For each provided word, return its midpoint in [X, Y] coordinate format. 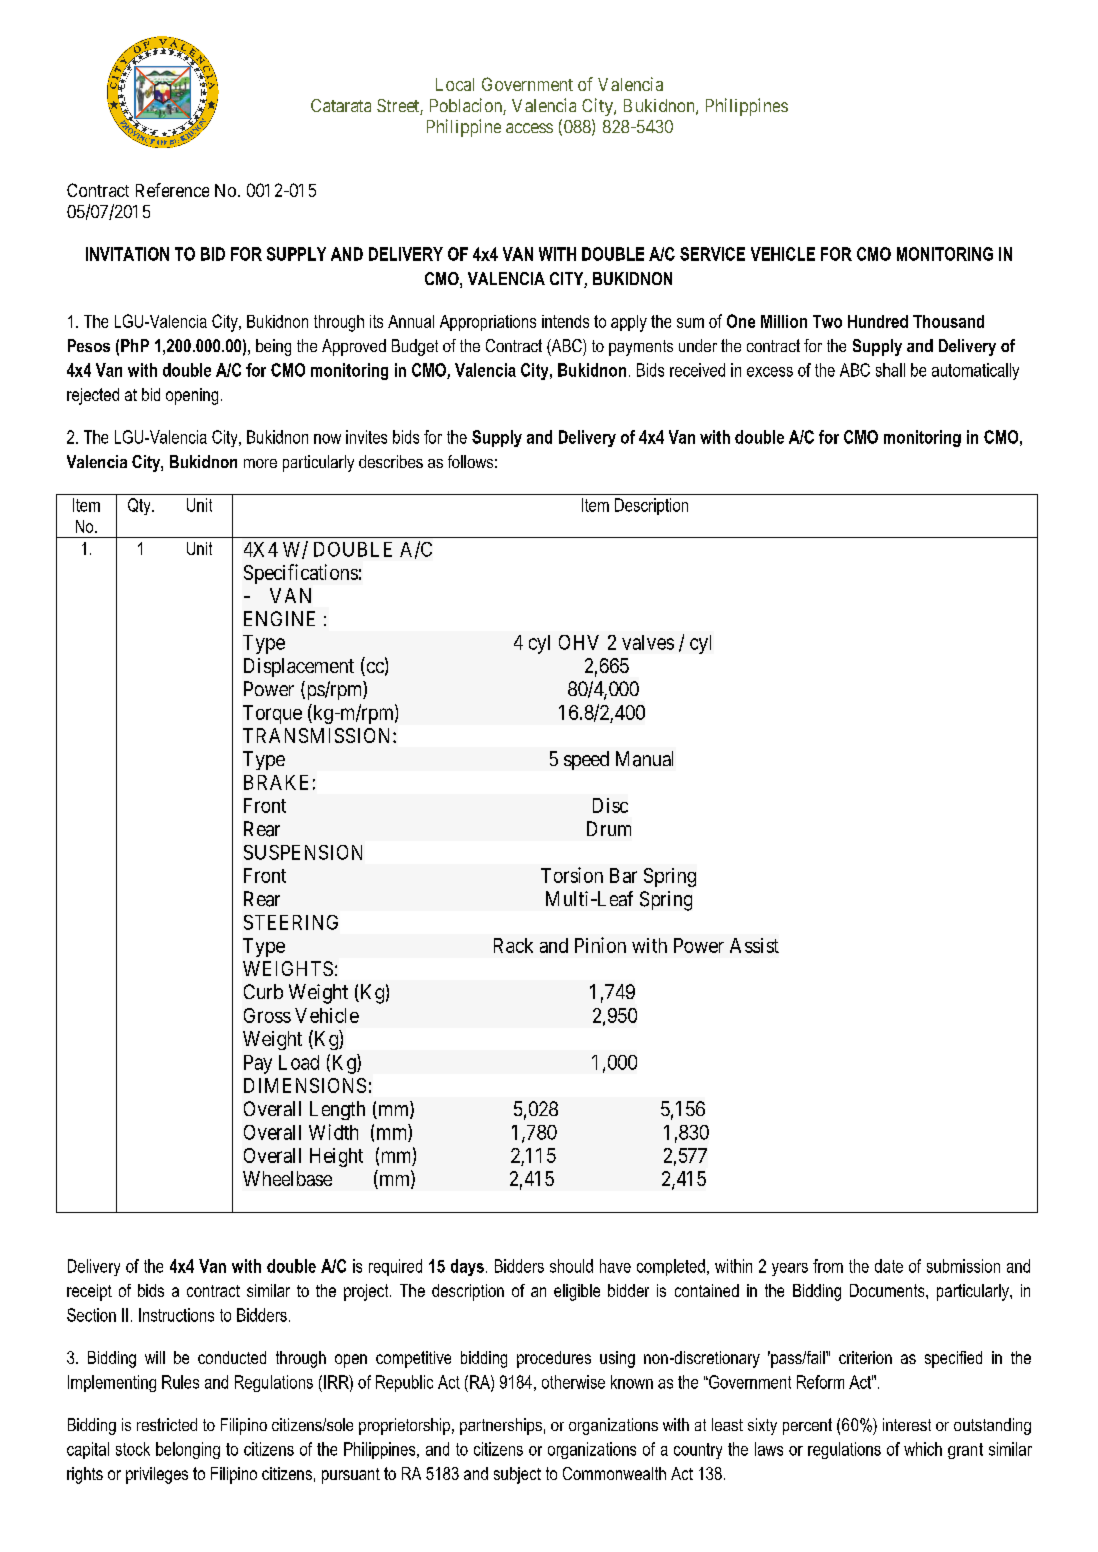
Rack [513, 945]
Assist [754, 945]
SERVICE [712, 254]
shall [890, 370]
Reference [172, 190]
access [529, 128]
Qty [140, 506]
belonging [188, 1450]
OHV [579, 642]
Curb [263, 991]
